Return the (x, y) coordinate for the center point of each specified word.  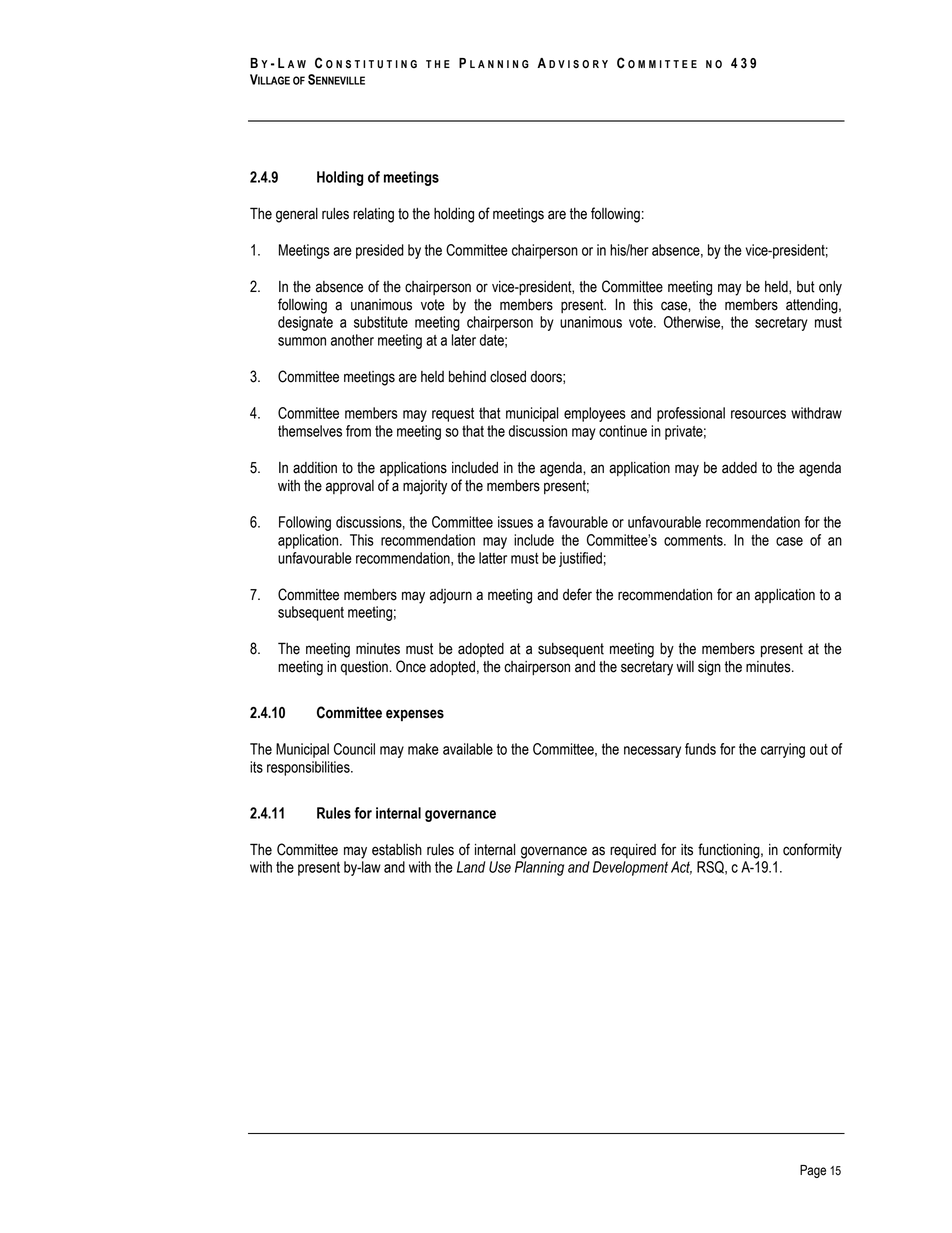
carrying (783, 750)
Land (471, 867)
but (806, 287)
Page (813, 1171)
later (464, 340)
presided (380, 251)
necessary (652, 752)
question (365, 668)
